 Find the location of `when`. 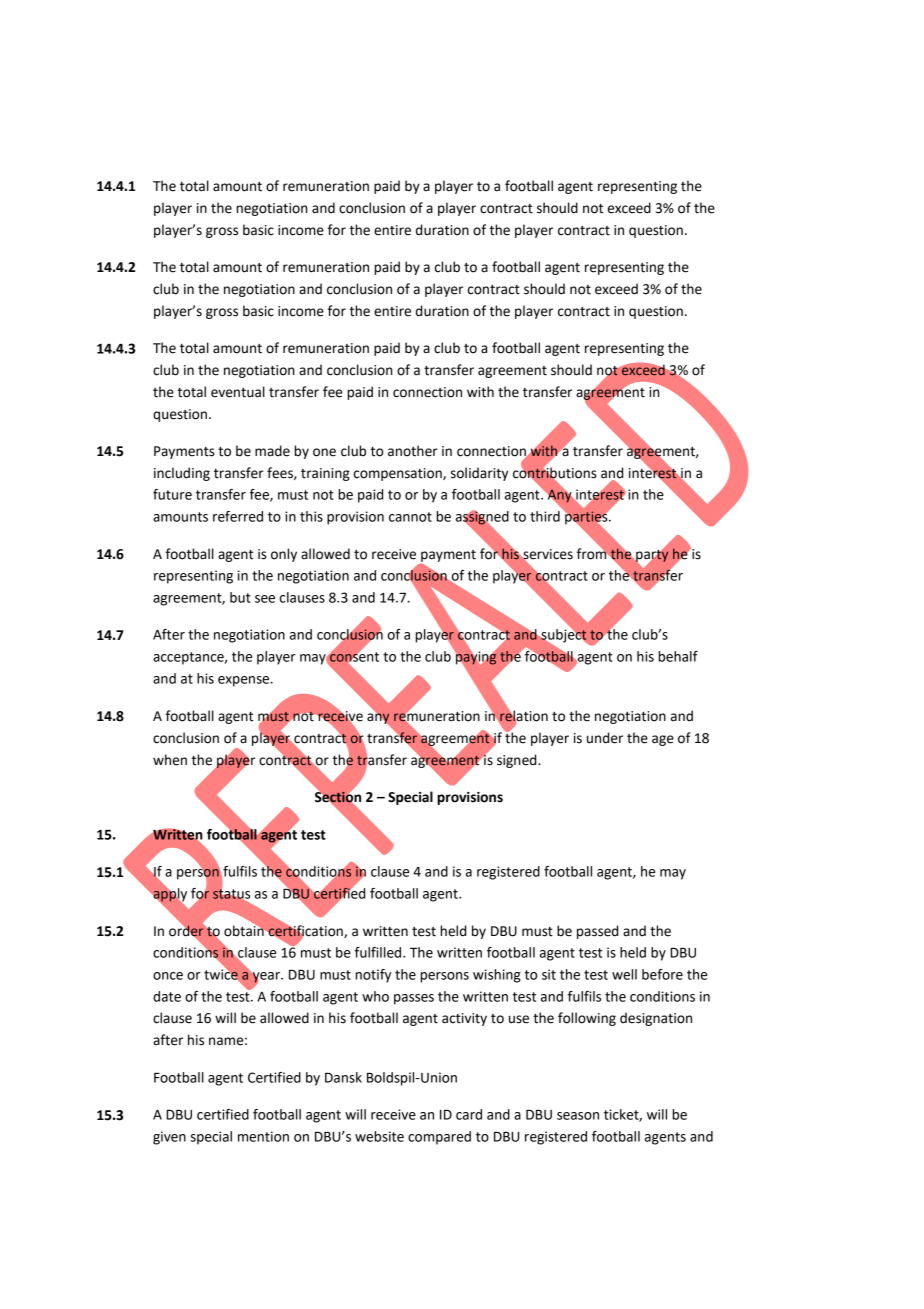

when is located at coordinates (170, 760).
